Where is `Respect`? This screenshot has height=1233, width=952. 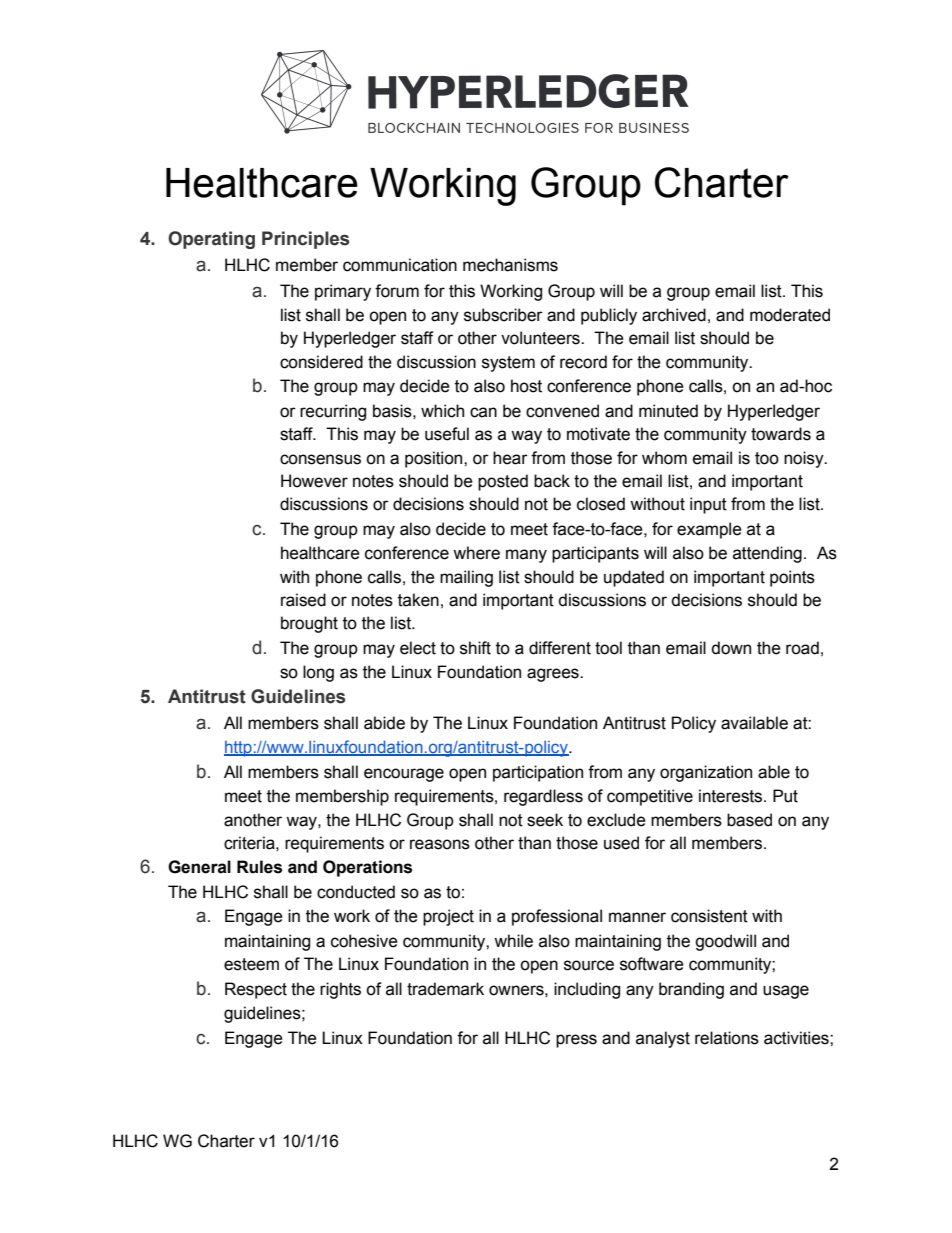 Respect is located at coordinates (256, 990).
